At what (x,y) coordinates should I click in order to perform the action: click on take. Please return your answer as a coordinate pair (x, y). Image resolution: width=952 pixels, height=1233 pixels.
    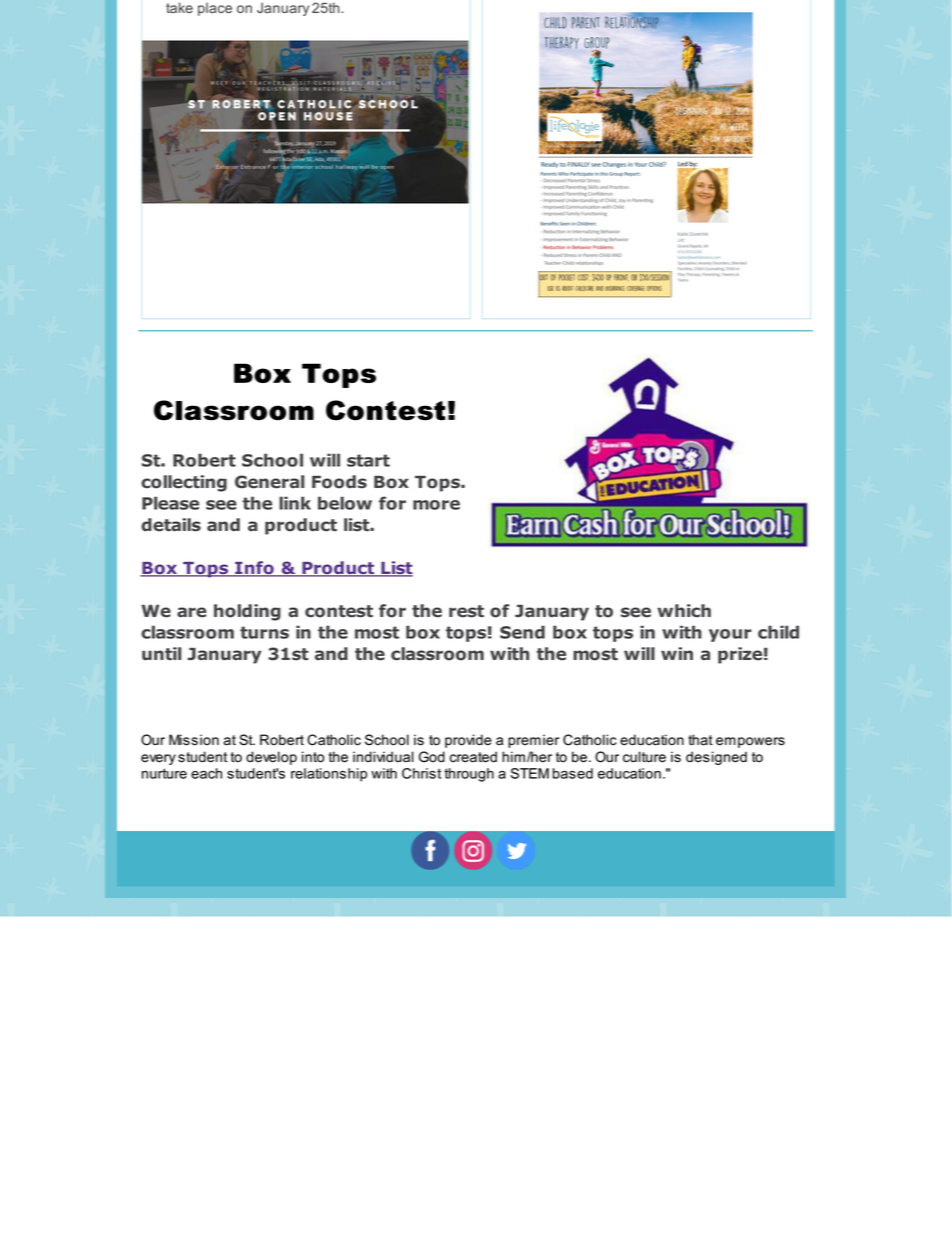
    Looking at the image, I should click on (179, 7).
